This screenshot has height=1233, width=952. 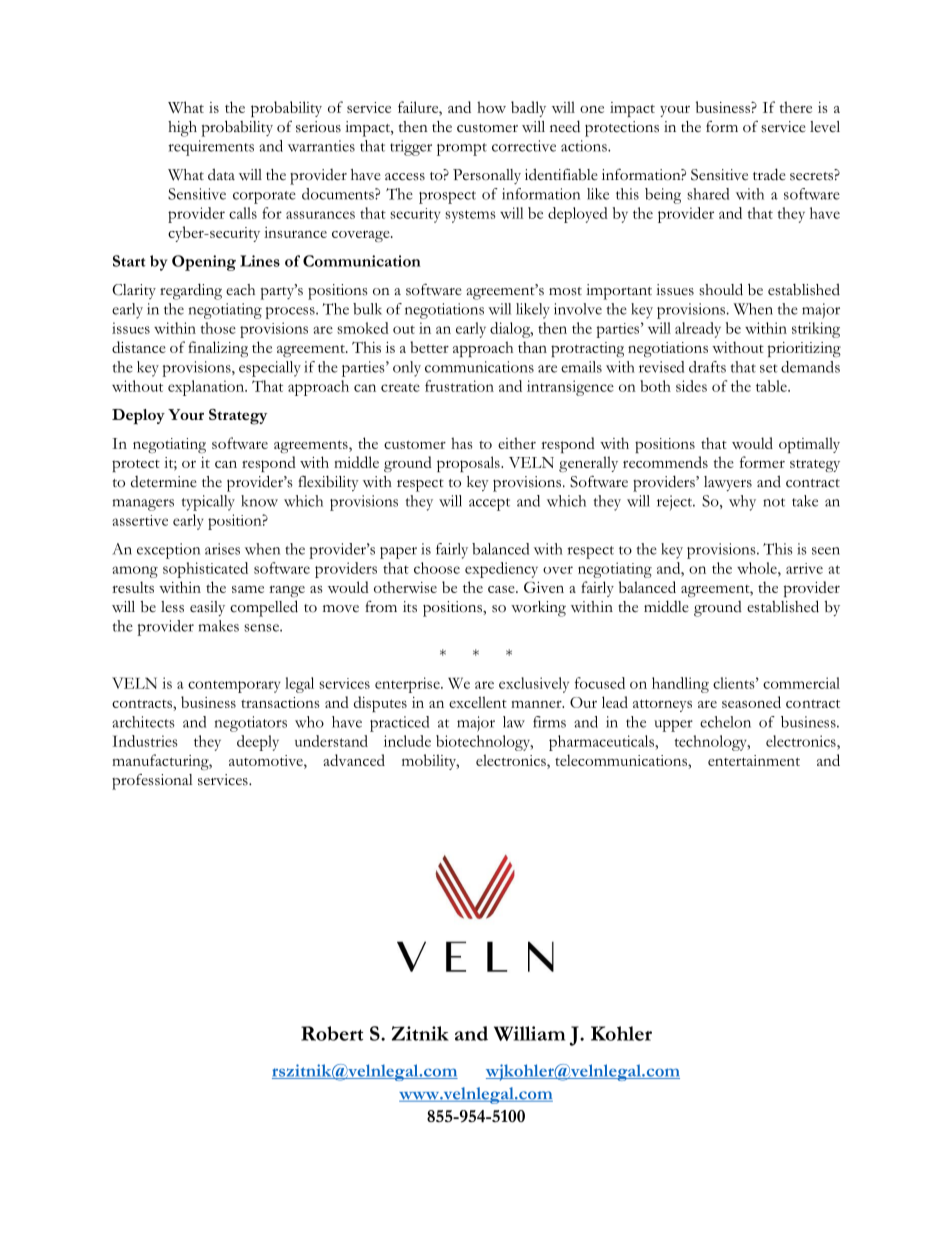 I want to click on entertainment, so click(x=754, y=760).
